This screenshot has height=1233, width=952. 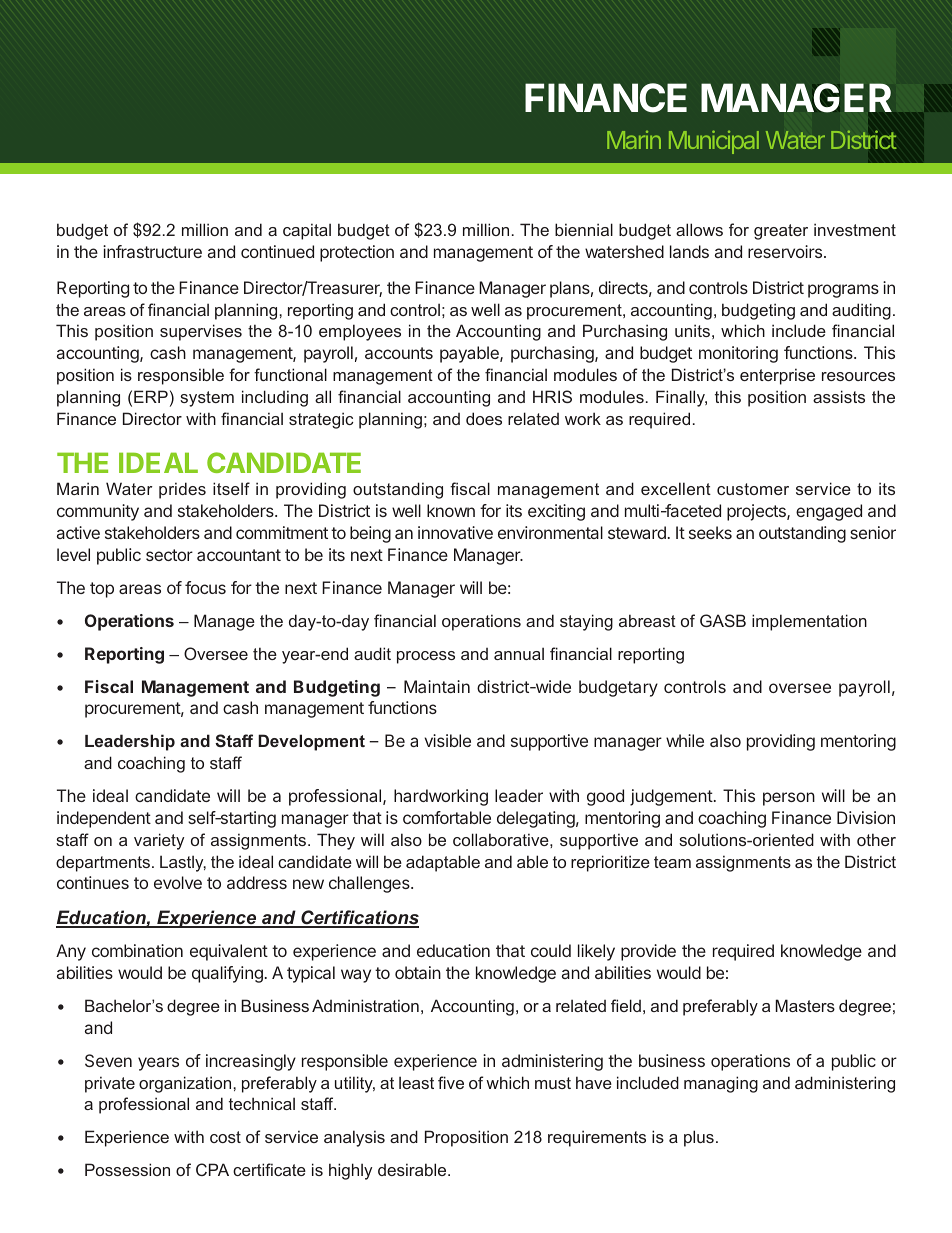 What do you see at coordinates (753, 489) in the screenshot?
I see `customer` at bounding box center [753, 489].
